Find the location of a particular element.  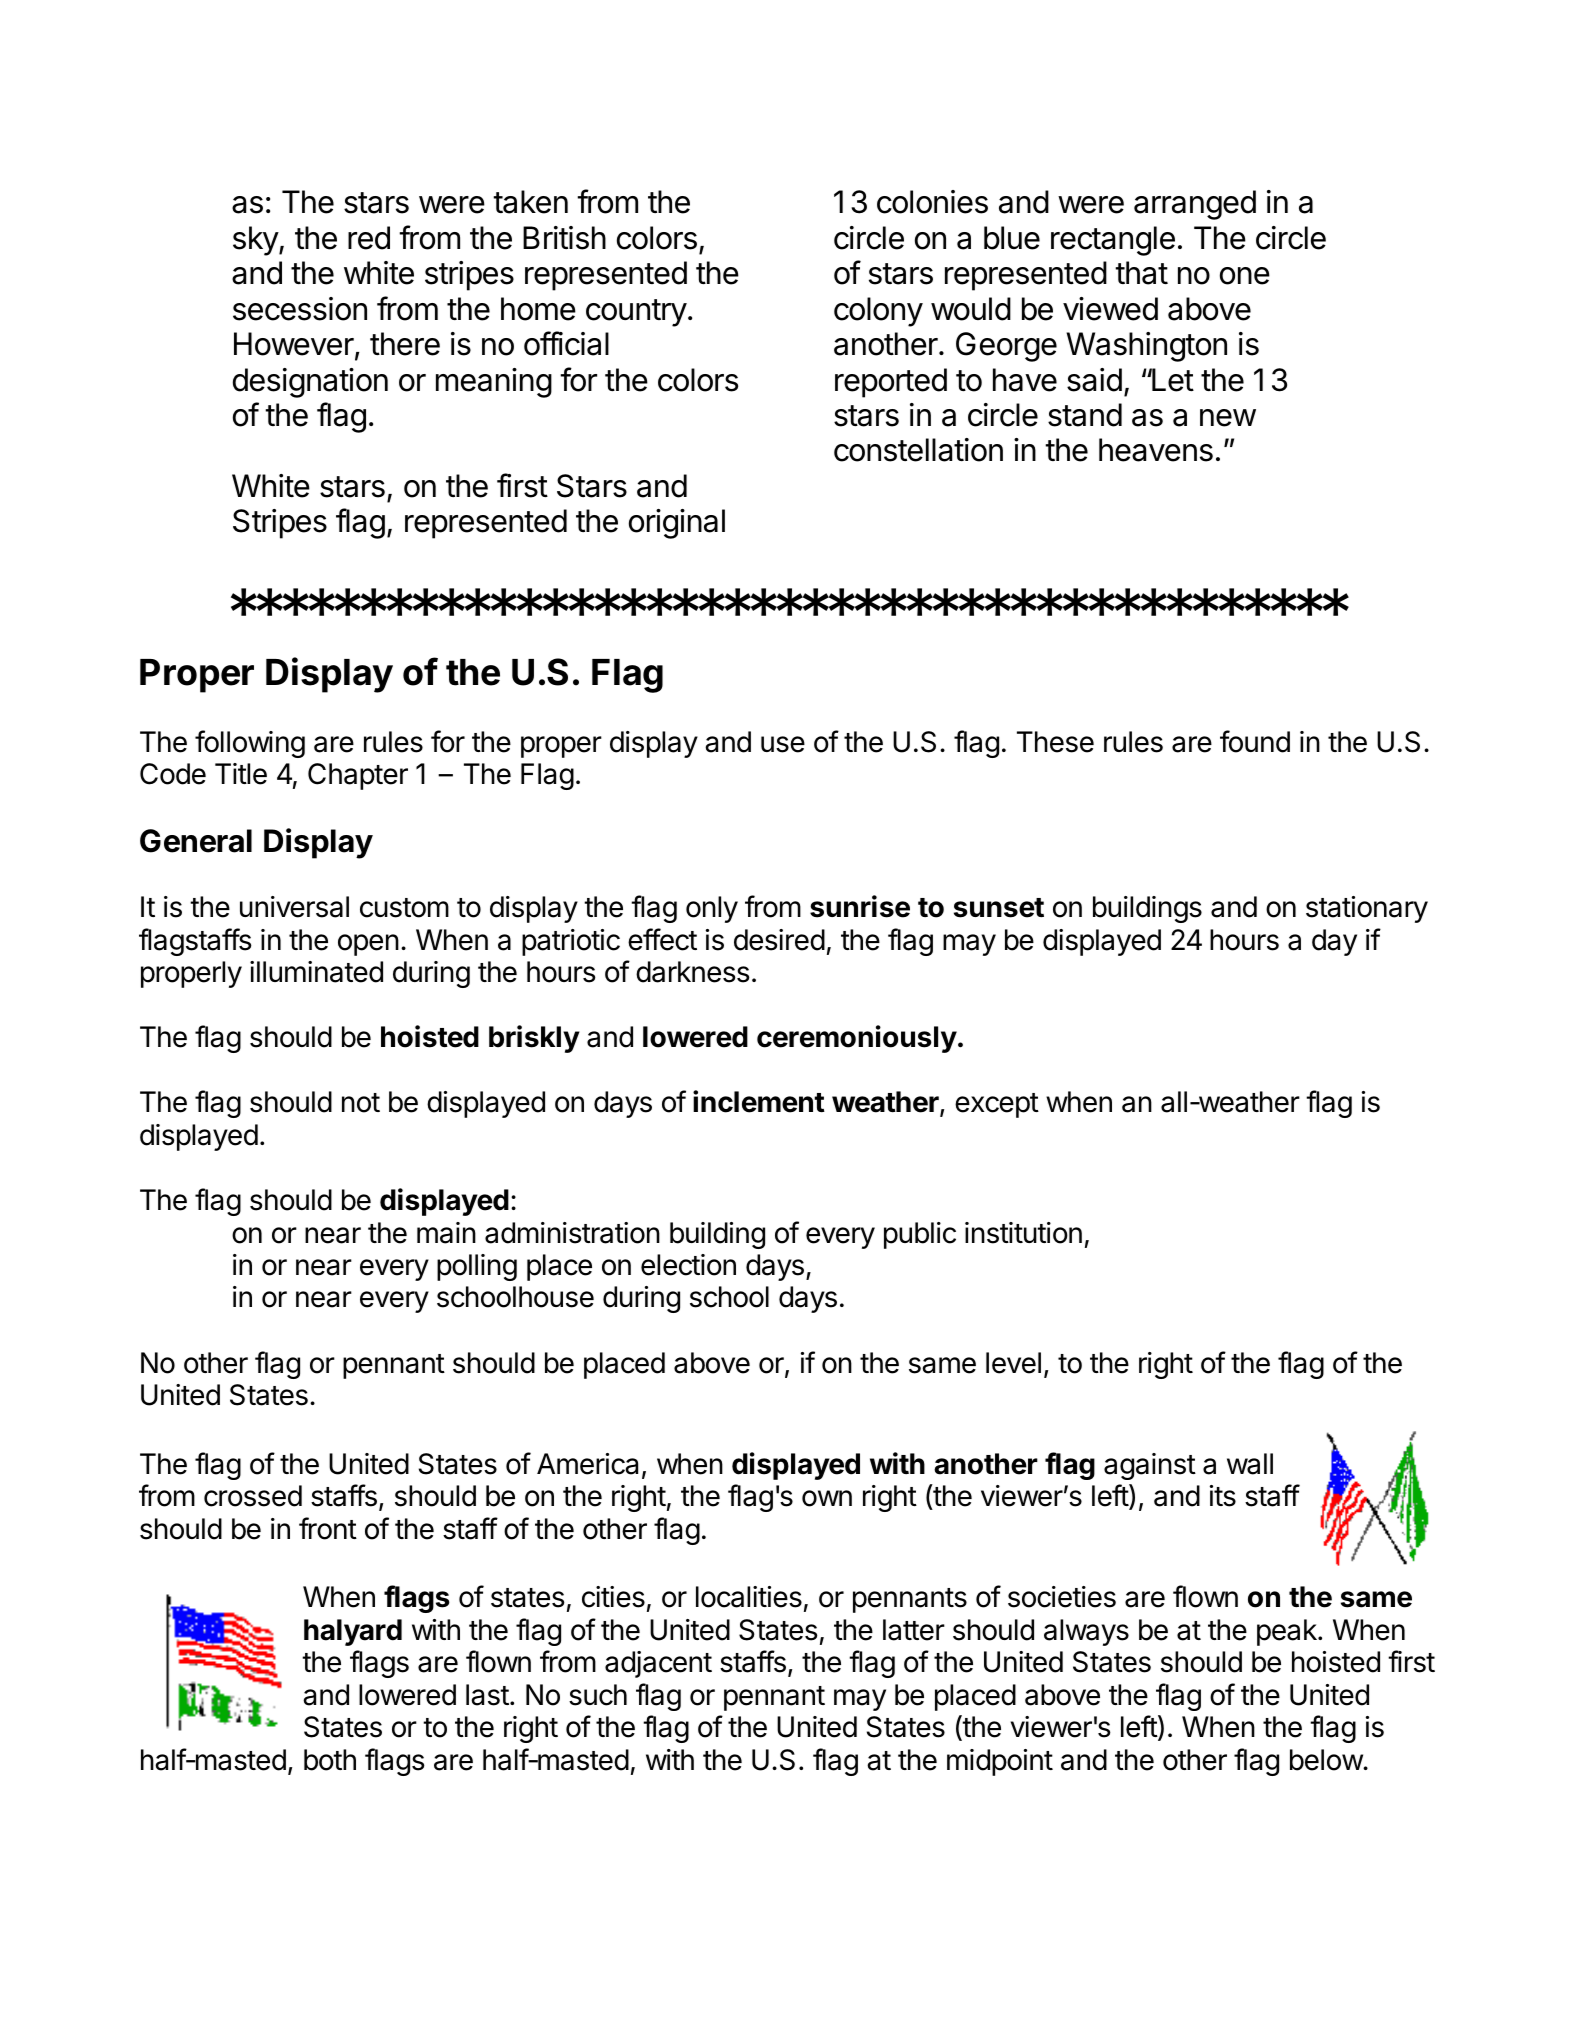

sky is located at coordinates (256, 241).
